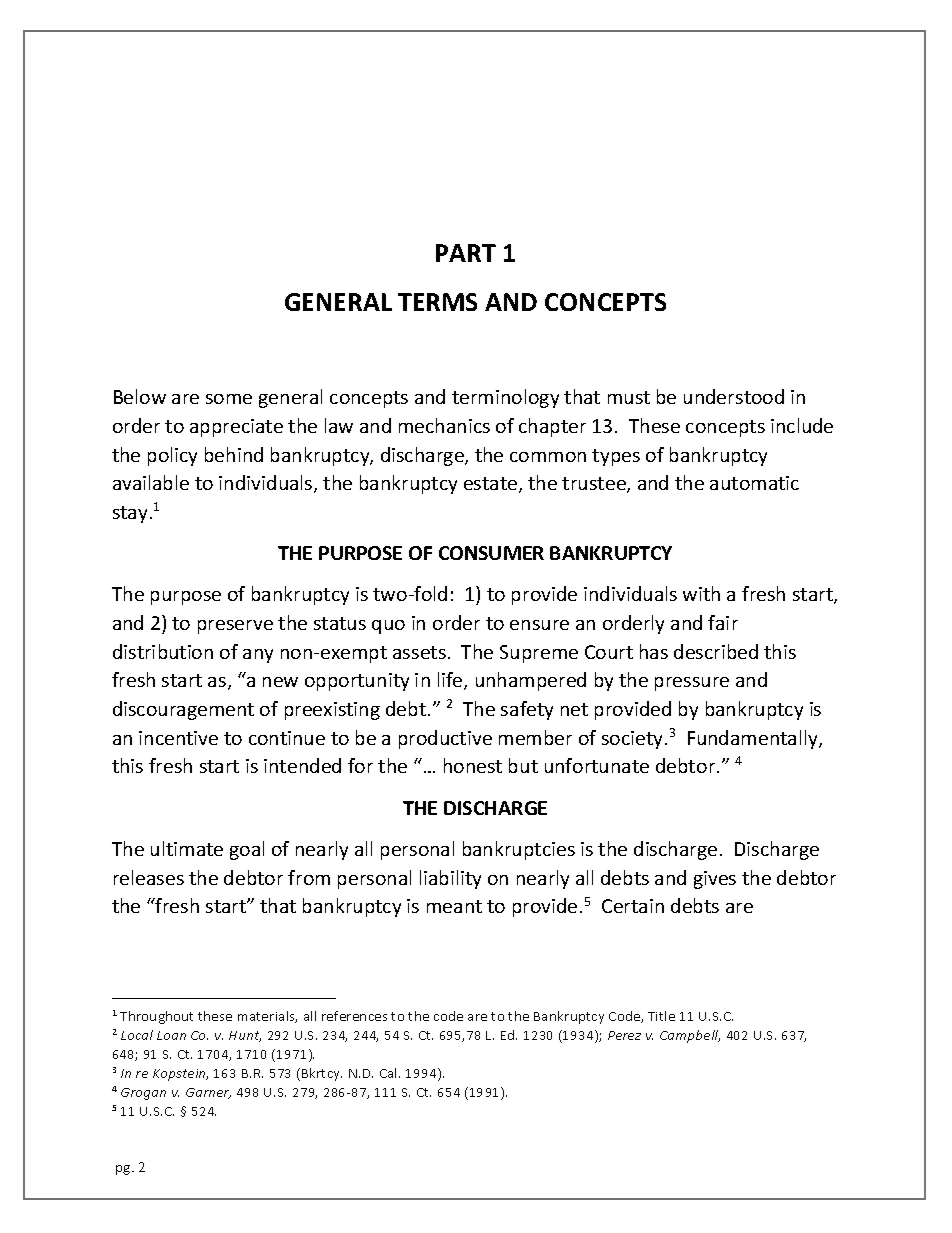 The image size is (952, 1233). Describe the element at coordinates (236, 428) in the screenshot. I see `appreciate` at that location.
